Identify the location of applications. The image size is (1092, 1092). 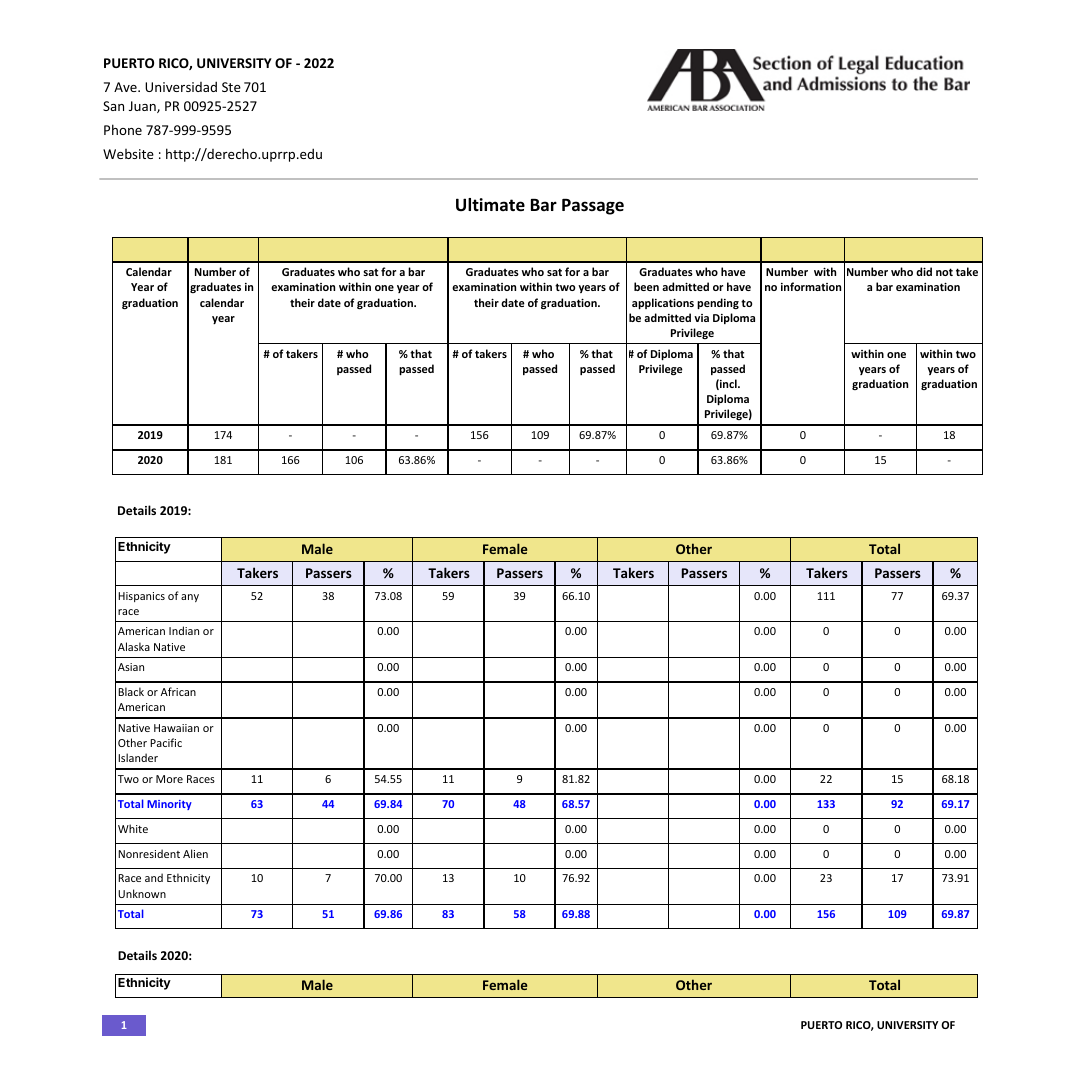
(663, 303).
